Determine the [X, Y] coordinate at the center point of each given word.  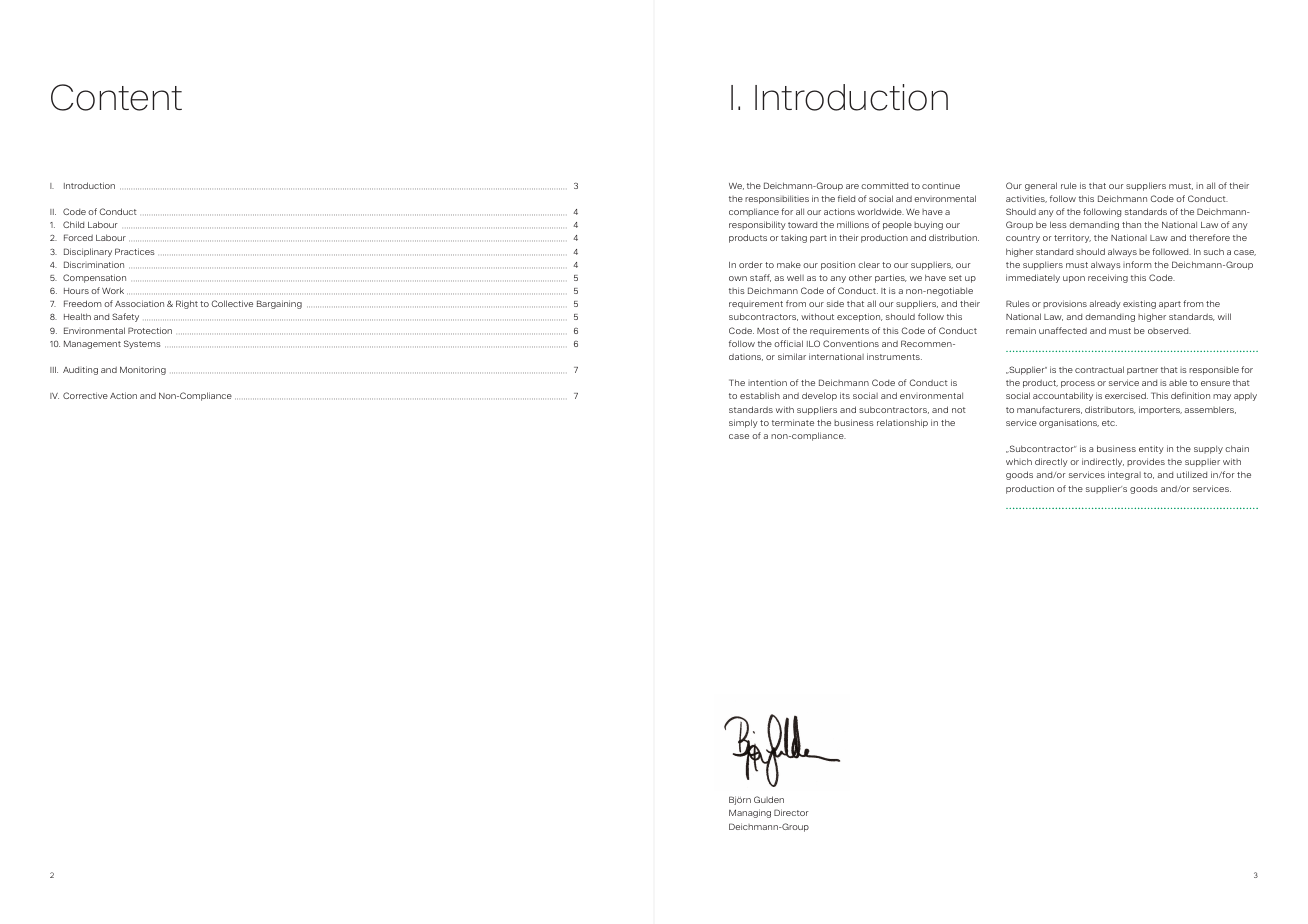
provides [1146, 462]
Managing [750, 813]
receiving [1108, 278]
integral [1124, 475]
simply [743, 423]
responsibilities [777, 199]
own [738, 278]
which [1019, 461]
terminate [793, 422]
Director [791, 812]
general [1041, 186]
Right [187, 304]
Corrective [85, 395]
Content [116, 97]
